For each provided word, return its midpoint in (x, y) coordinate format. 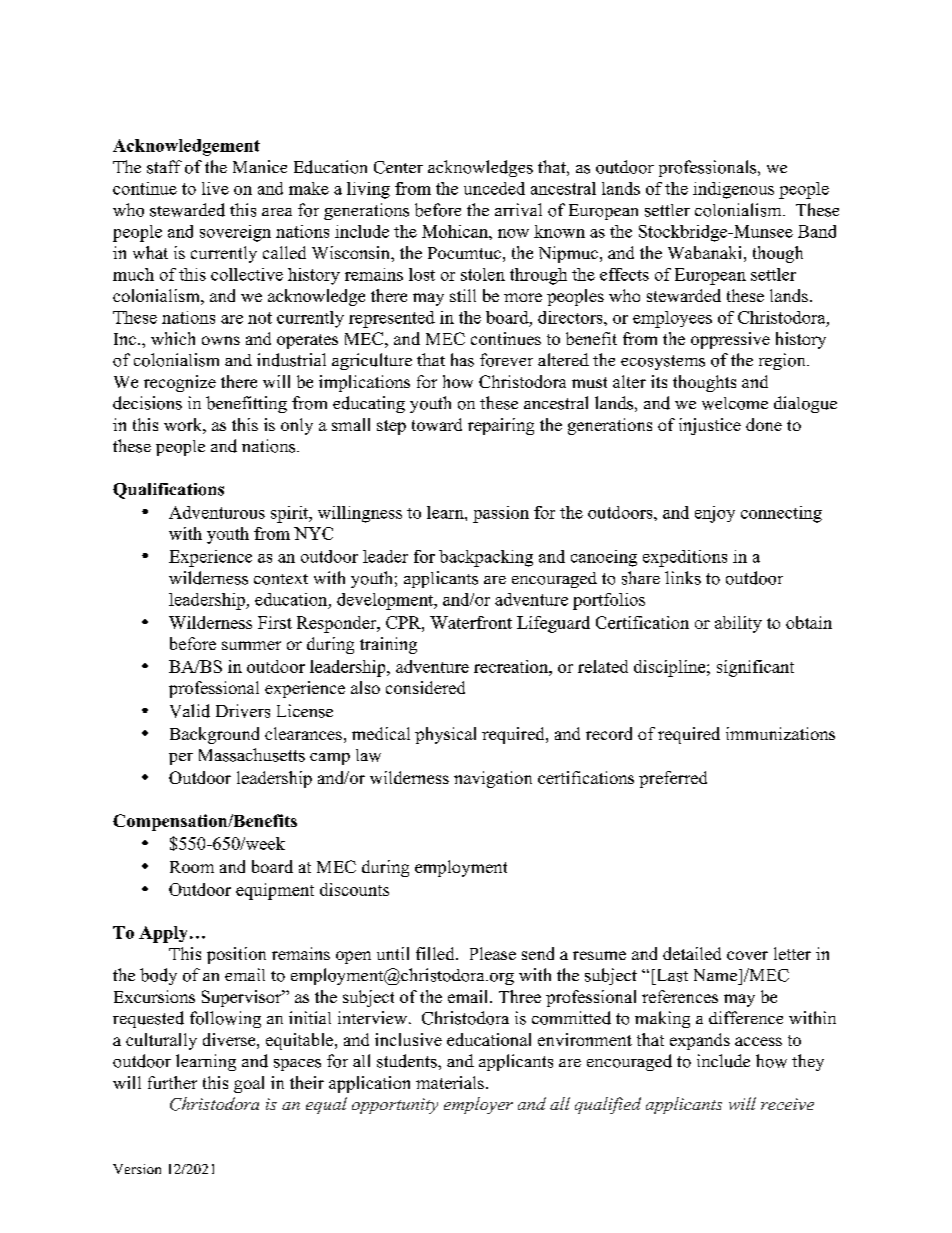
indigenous (733, 190)
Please (493, 953)
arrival (518, 209)
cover (747, 955)
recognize (180, 383)
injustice (710, 426)
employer (478, 1105)
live (215, 188)
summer (251, 645)
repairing (501, 426)
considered (425, 687)
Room (192, 867)
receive (787, 1104)
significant (755, 668)
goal (249, 1084)
